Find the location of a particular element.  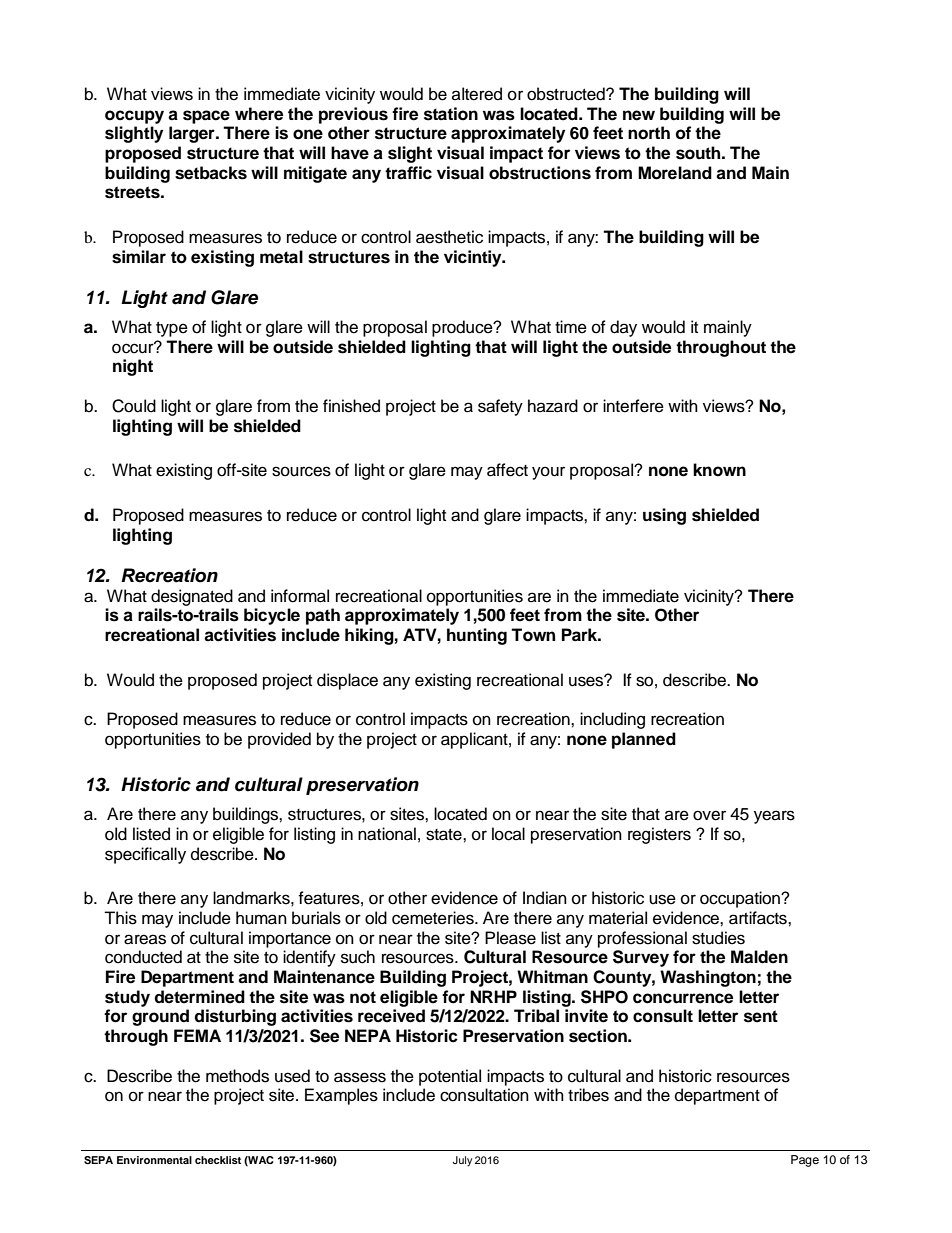

safety is located at coordinates (500, 407).
